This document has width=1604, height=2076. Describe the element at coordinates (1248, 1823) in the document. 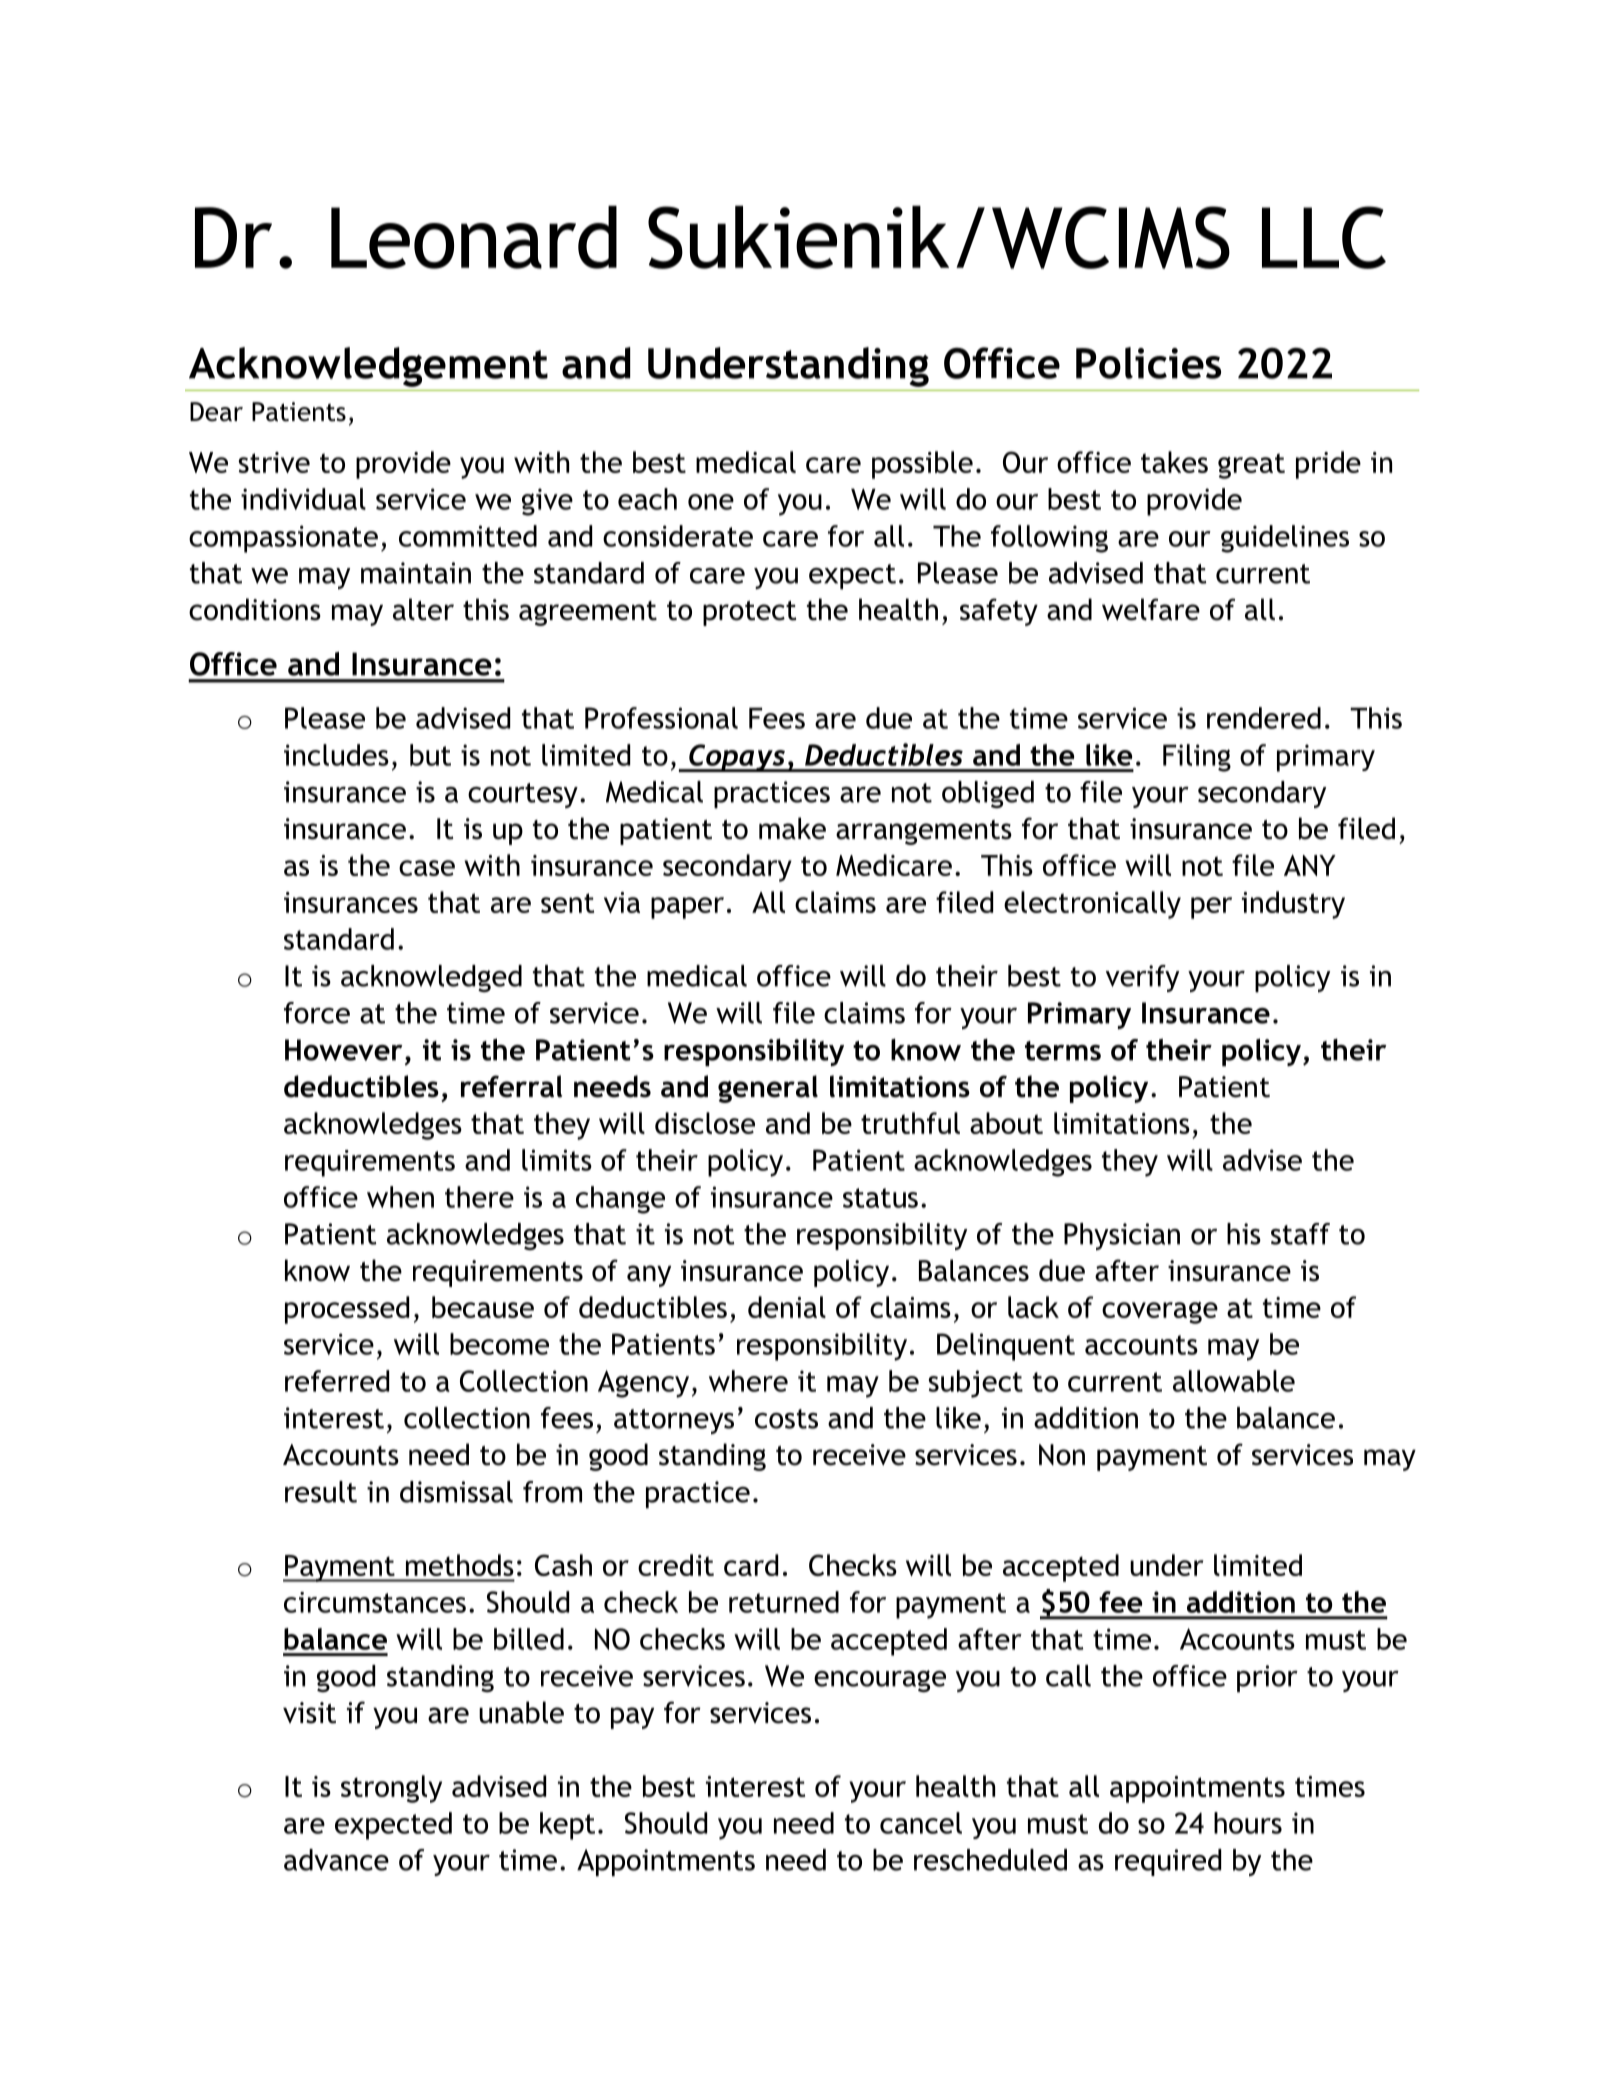

I see `hours` at that location.
